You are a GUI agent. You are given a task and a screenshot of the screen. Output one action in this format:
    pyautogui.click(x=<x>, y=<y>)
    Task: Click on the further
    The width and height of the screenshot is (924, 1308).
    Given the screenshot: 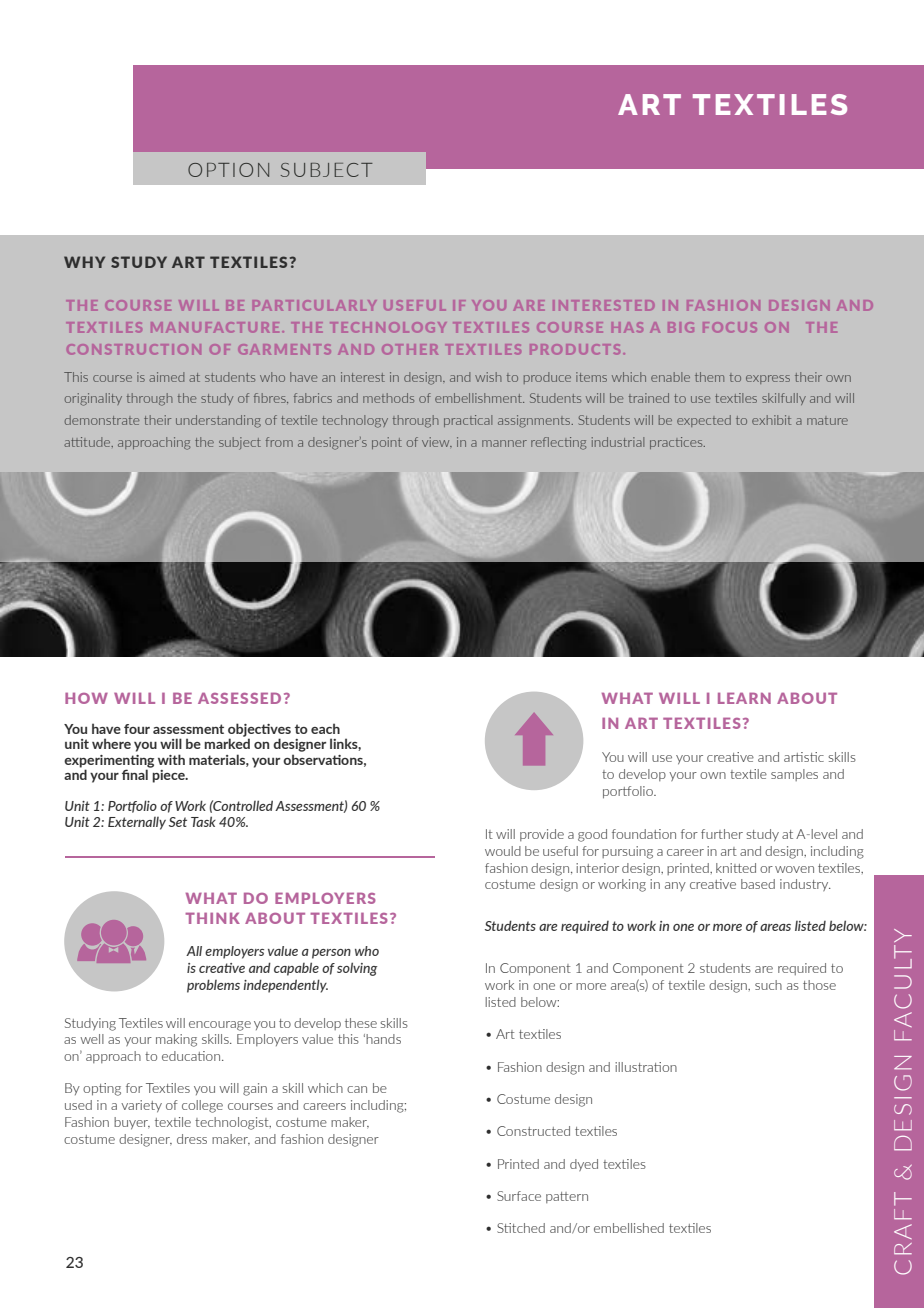 What is the action you would take?
    pyautogui.click(x=722, y=834)
